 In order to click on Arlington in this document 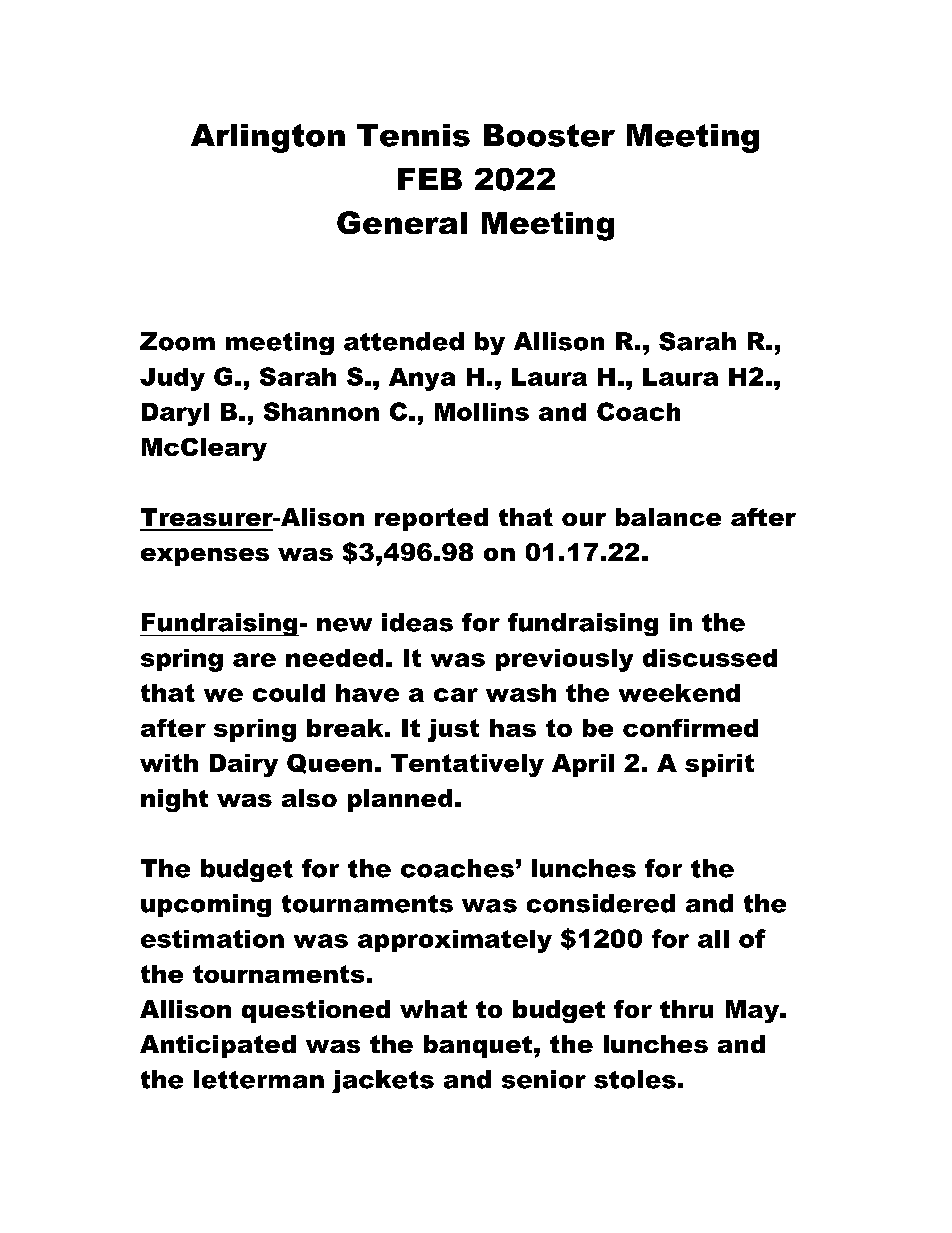, I will do `click(268, 138)`.
